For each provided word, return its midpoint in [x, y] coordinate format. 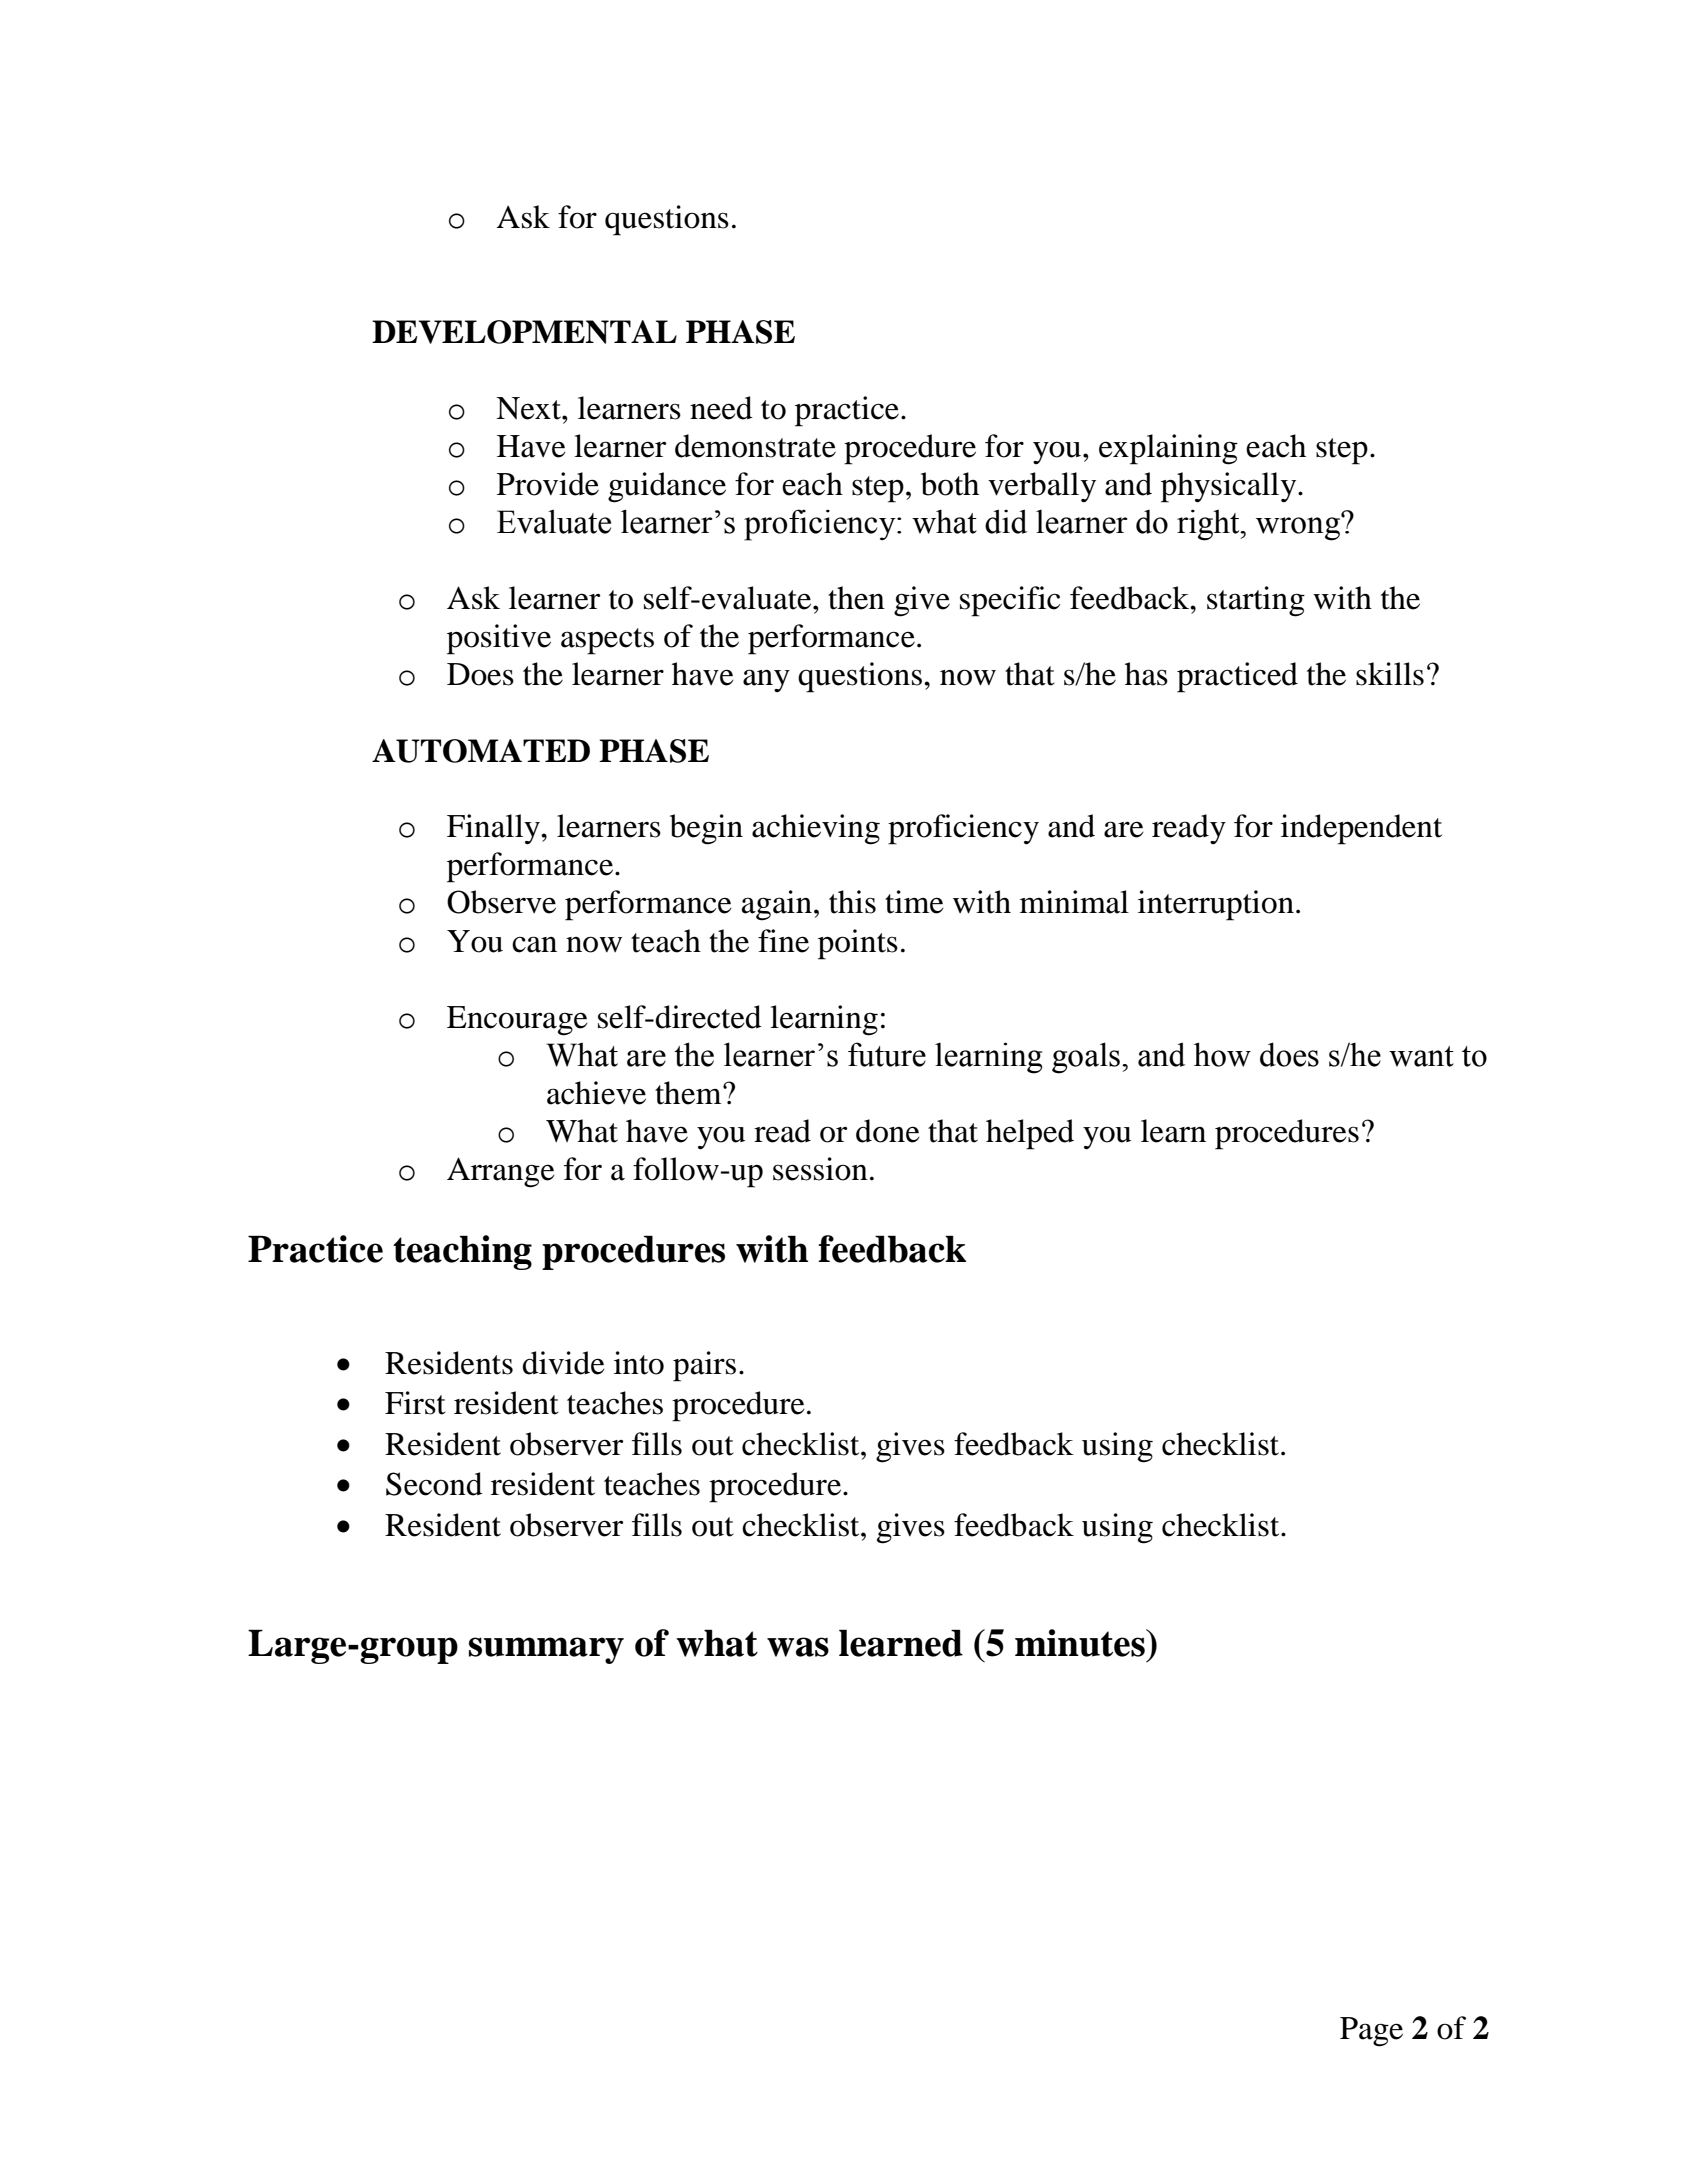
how [1222, 1054]
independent [1361, 829]
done [888, 1131]
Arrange [501, 1172]
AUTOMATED [481, 751]
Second [434, 1484]
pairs [704, 1366]
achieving [816, 829]
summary [546, 1650]
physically [1230, 487]
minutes [1081, 1643]
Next [529, 408]
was [798, 1647]
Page [1371, 2032]
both [950, 484]
